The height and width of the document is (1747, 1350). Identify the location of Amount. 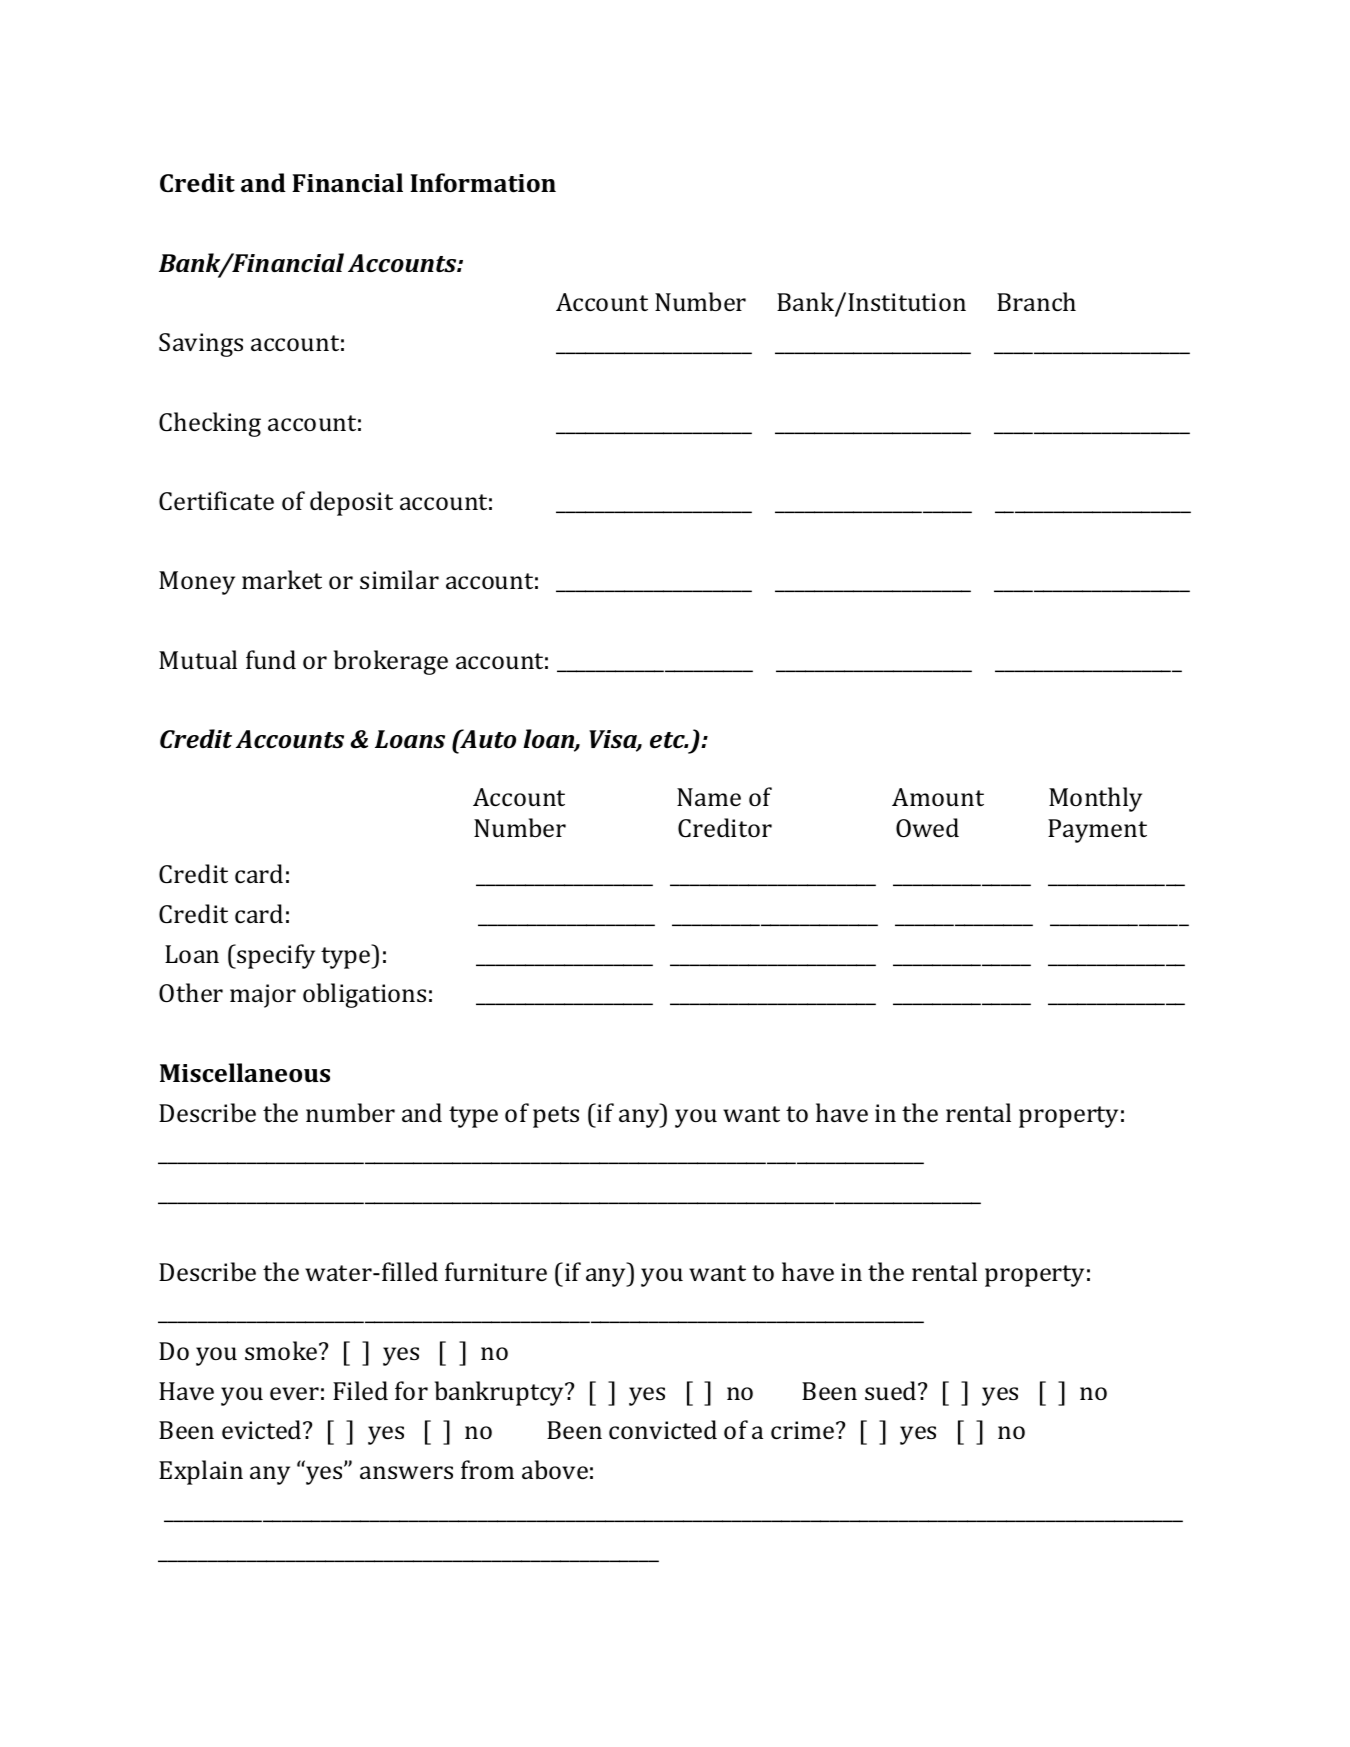
(938, 797).
